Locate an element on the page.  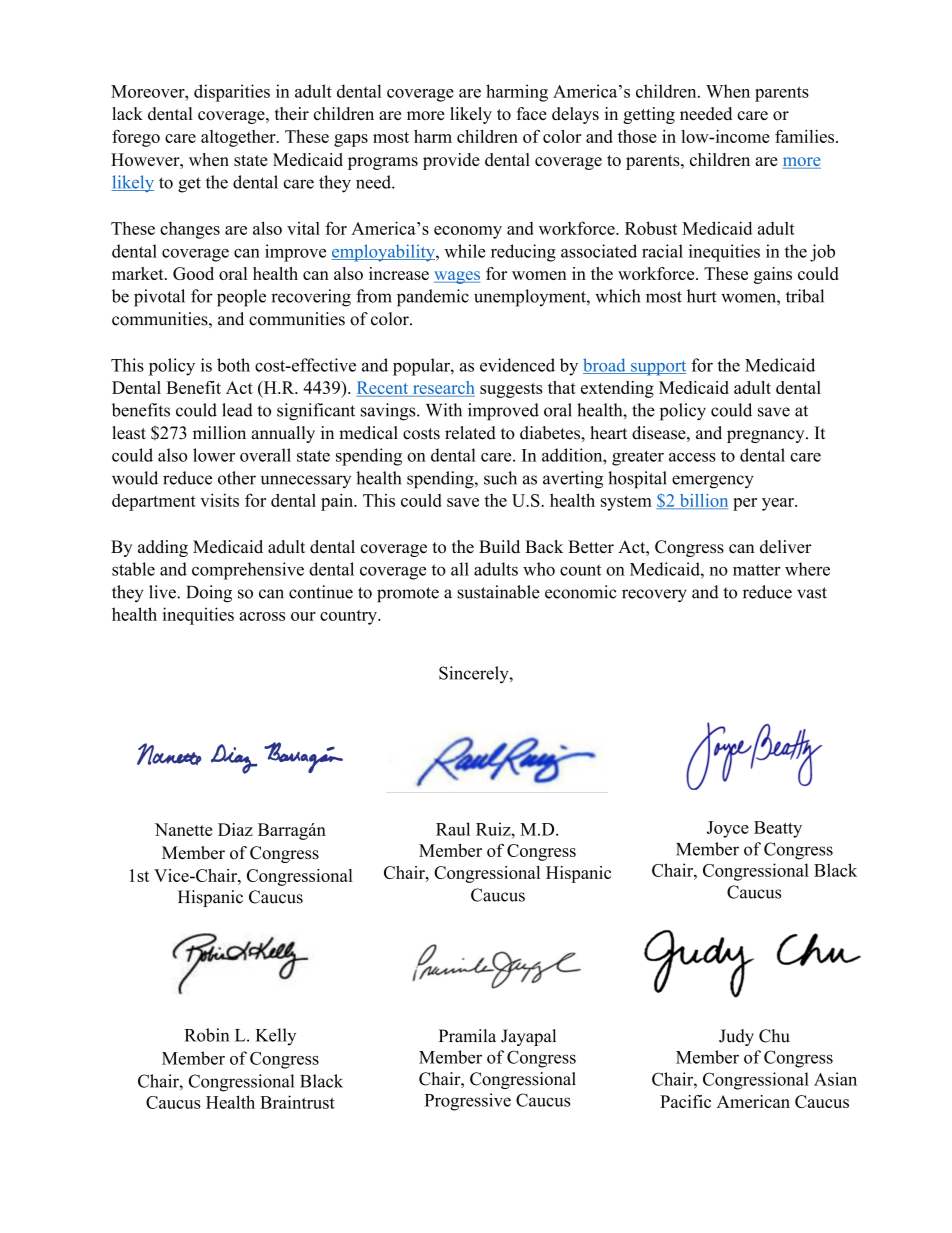
Diaz is located at coordinates (235, 829).
